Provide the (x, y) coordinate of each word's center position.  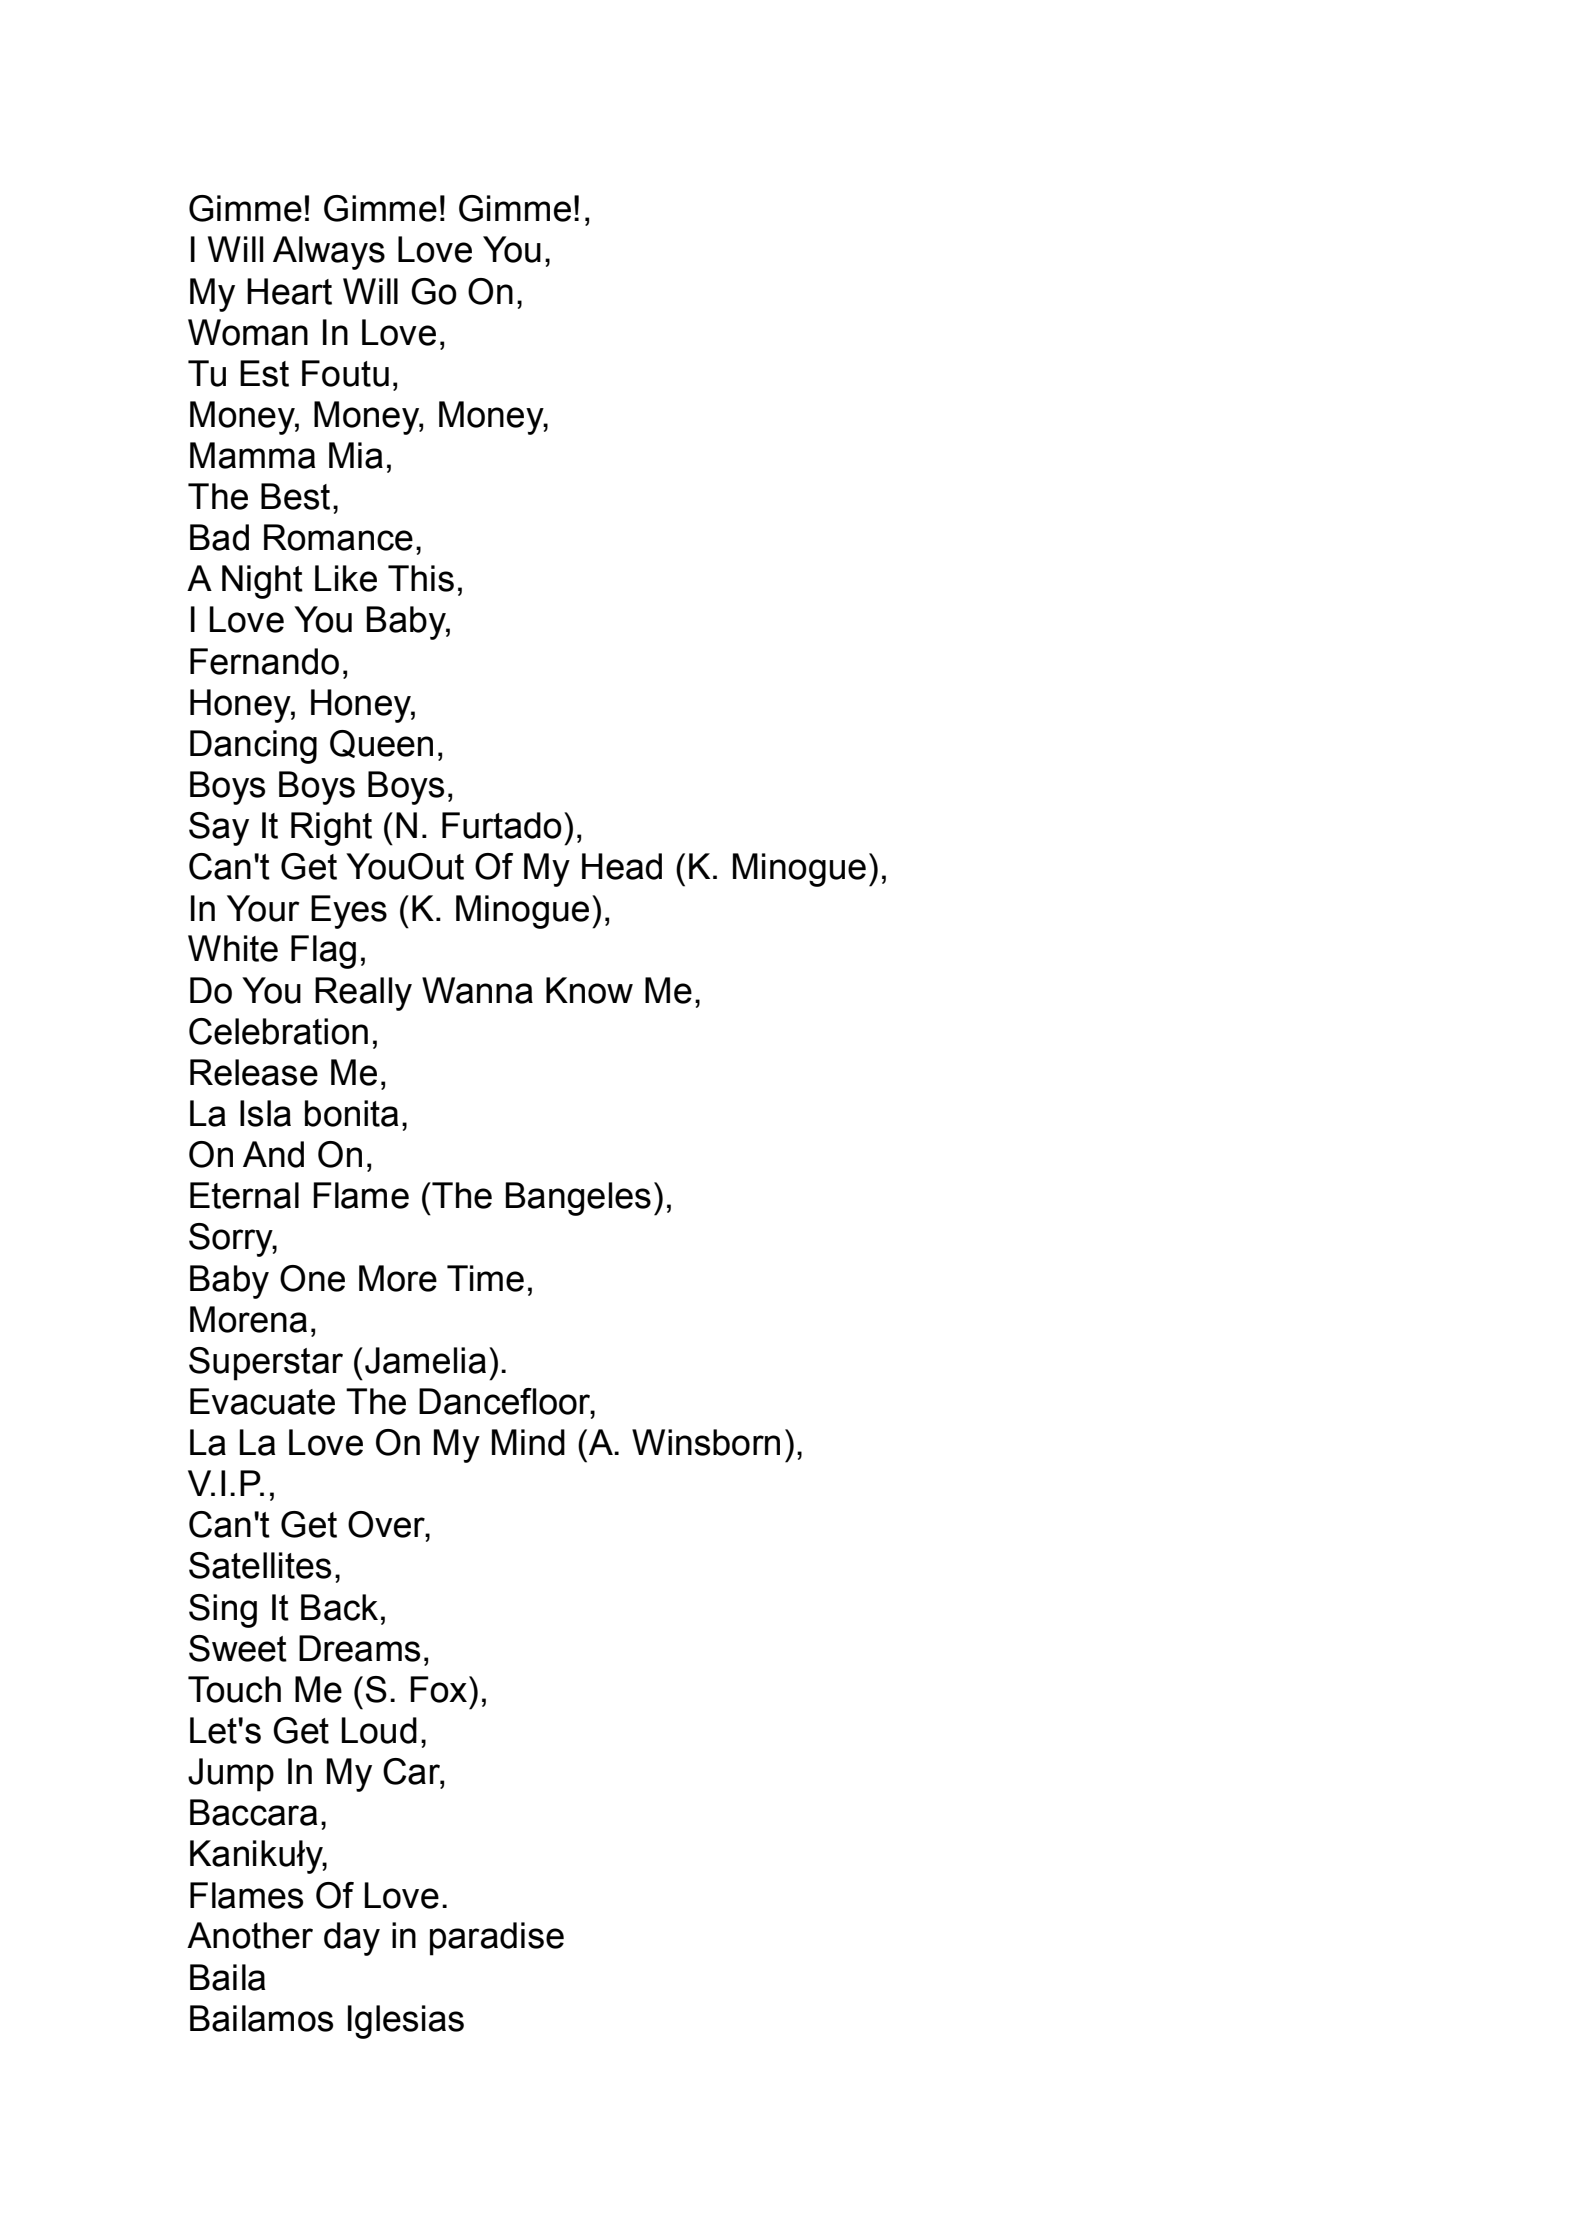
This (421, 578)
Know (589, 990)
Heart (289, 291)
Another (250, 1935)
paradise (497, 1939)
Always (329, 253)
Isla (265, 1113)
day (352, 1939)
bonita (351, 1113)
